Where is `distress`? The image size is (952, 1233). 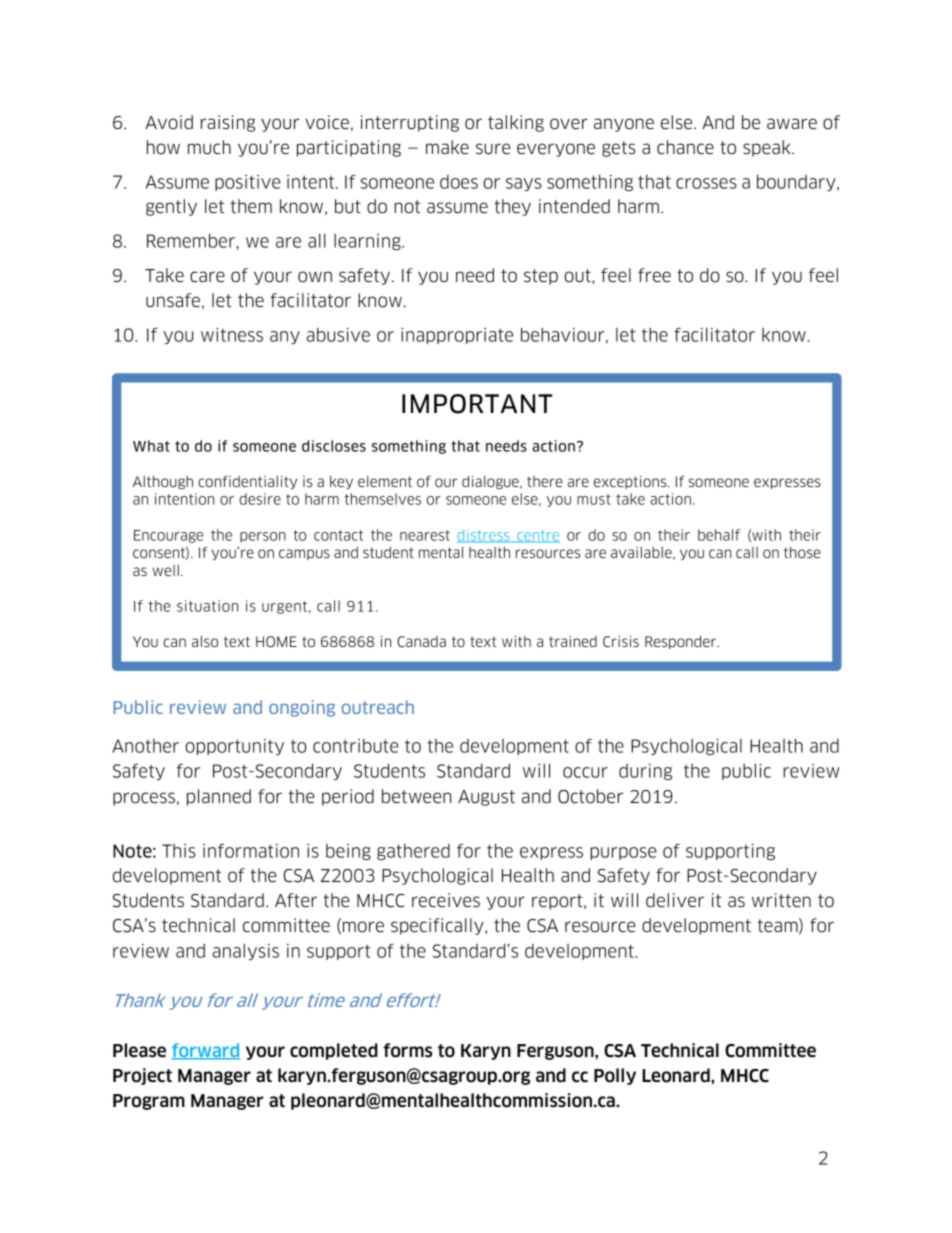
distress is located at coordinates (484, 536).
